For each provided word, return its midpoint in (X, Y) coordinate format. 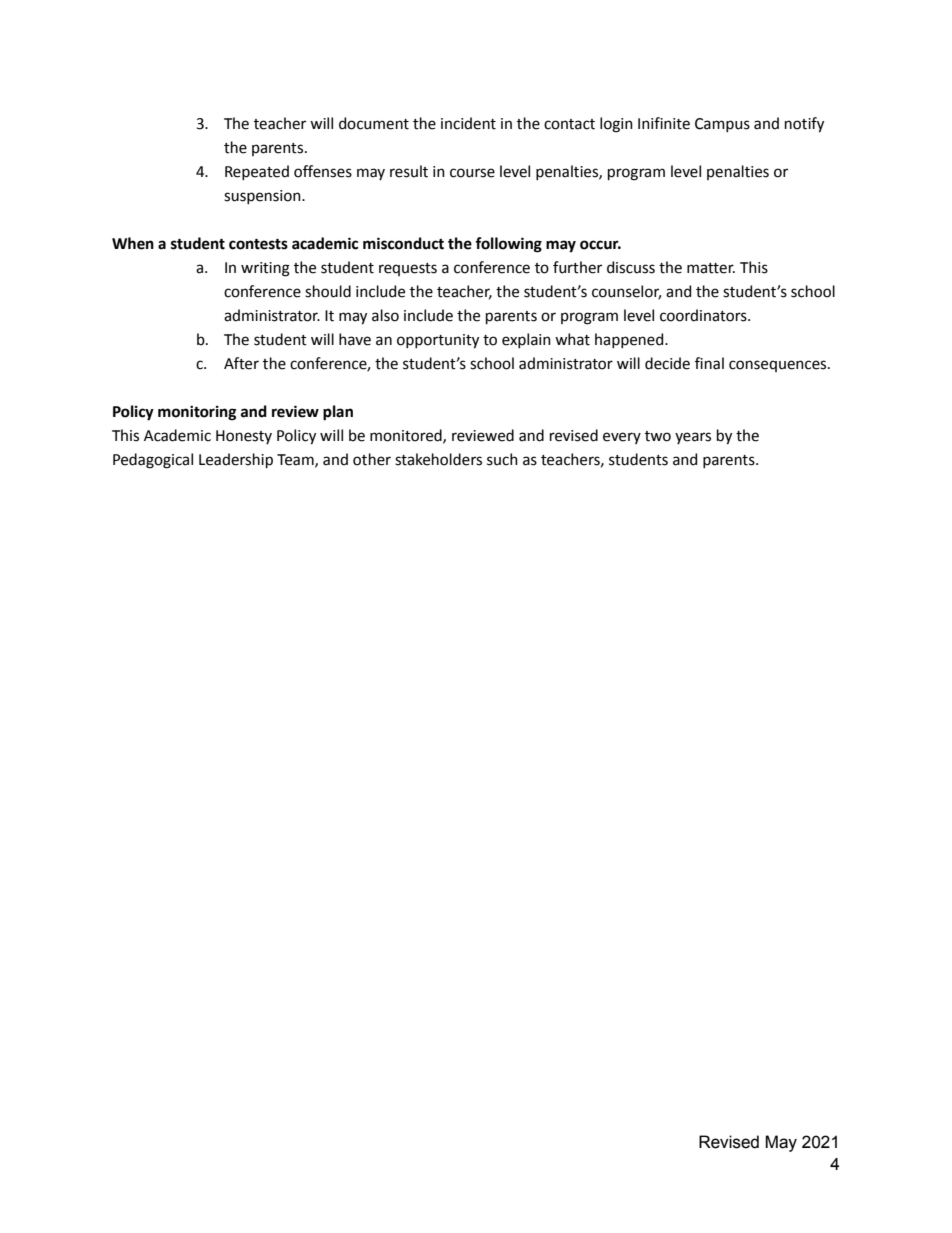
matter (711, 268)
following (508, 245)
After (241, 363)
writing (265, 269)
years (693, 438)
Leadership (236, 460)
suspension (263, 197)
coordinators (704, 315)
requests (408, 269)
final (709, 363)
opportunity (438, 341)
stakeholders (438, 459)
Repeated (257, 172)
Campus (722, 125)
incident (468, 123)
